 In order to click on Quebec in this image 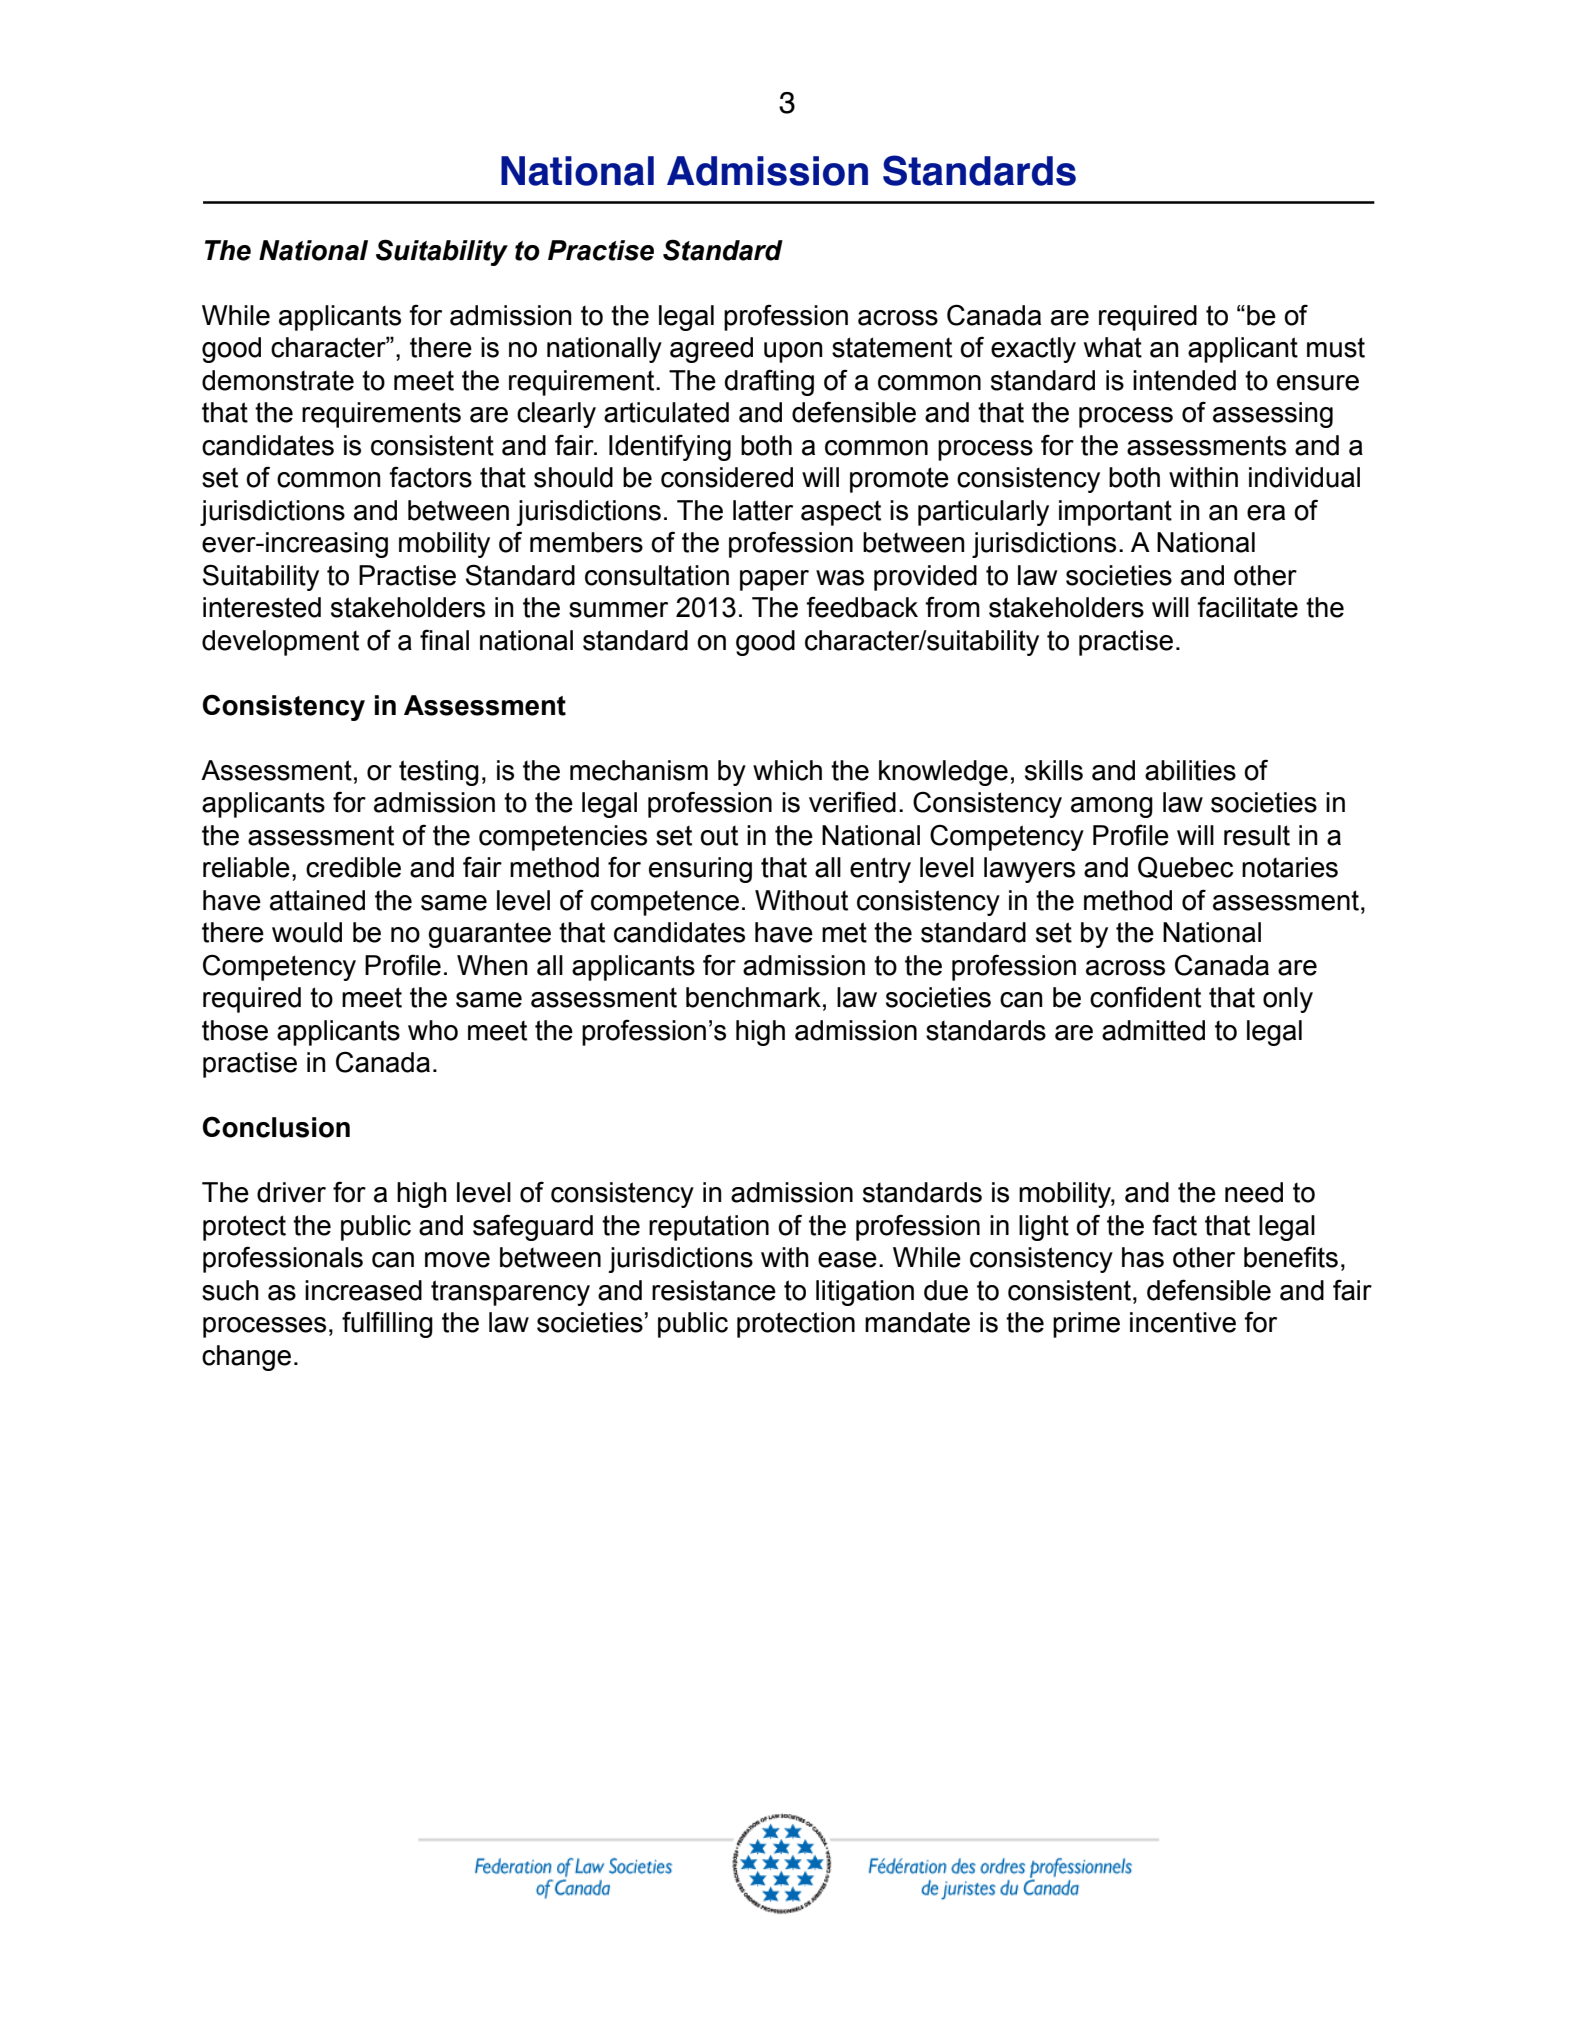, I will do `click(1185, 867)`.
